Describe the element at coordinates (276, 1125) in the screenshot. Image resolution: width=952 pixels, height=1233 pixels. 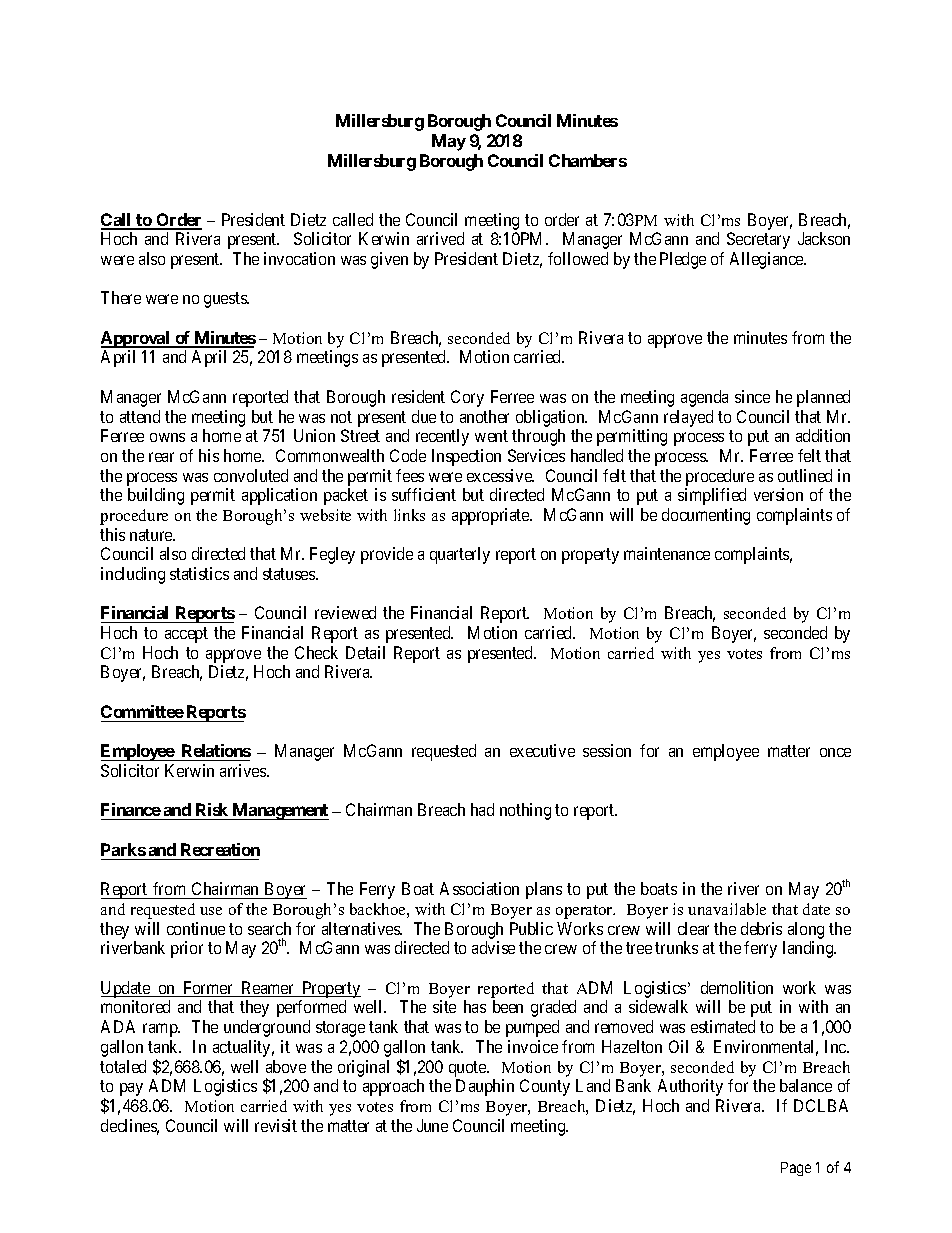
I see `revisit` at that location.
